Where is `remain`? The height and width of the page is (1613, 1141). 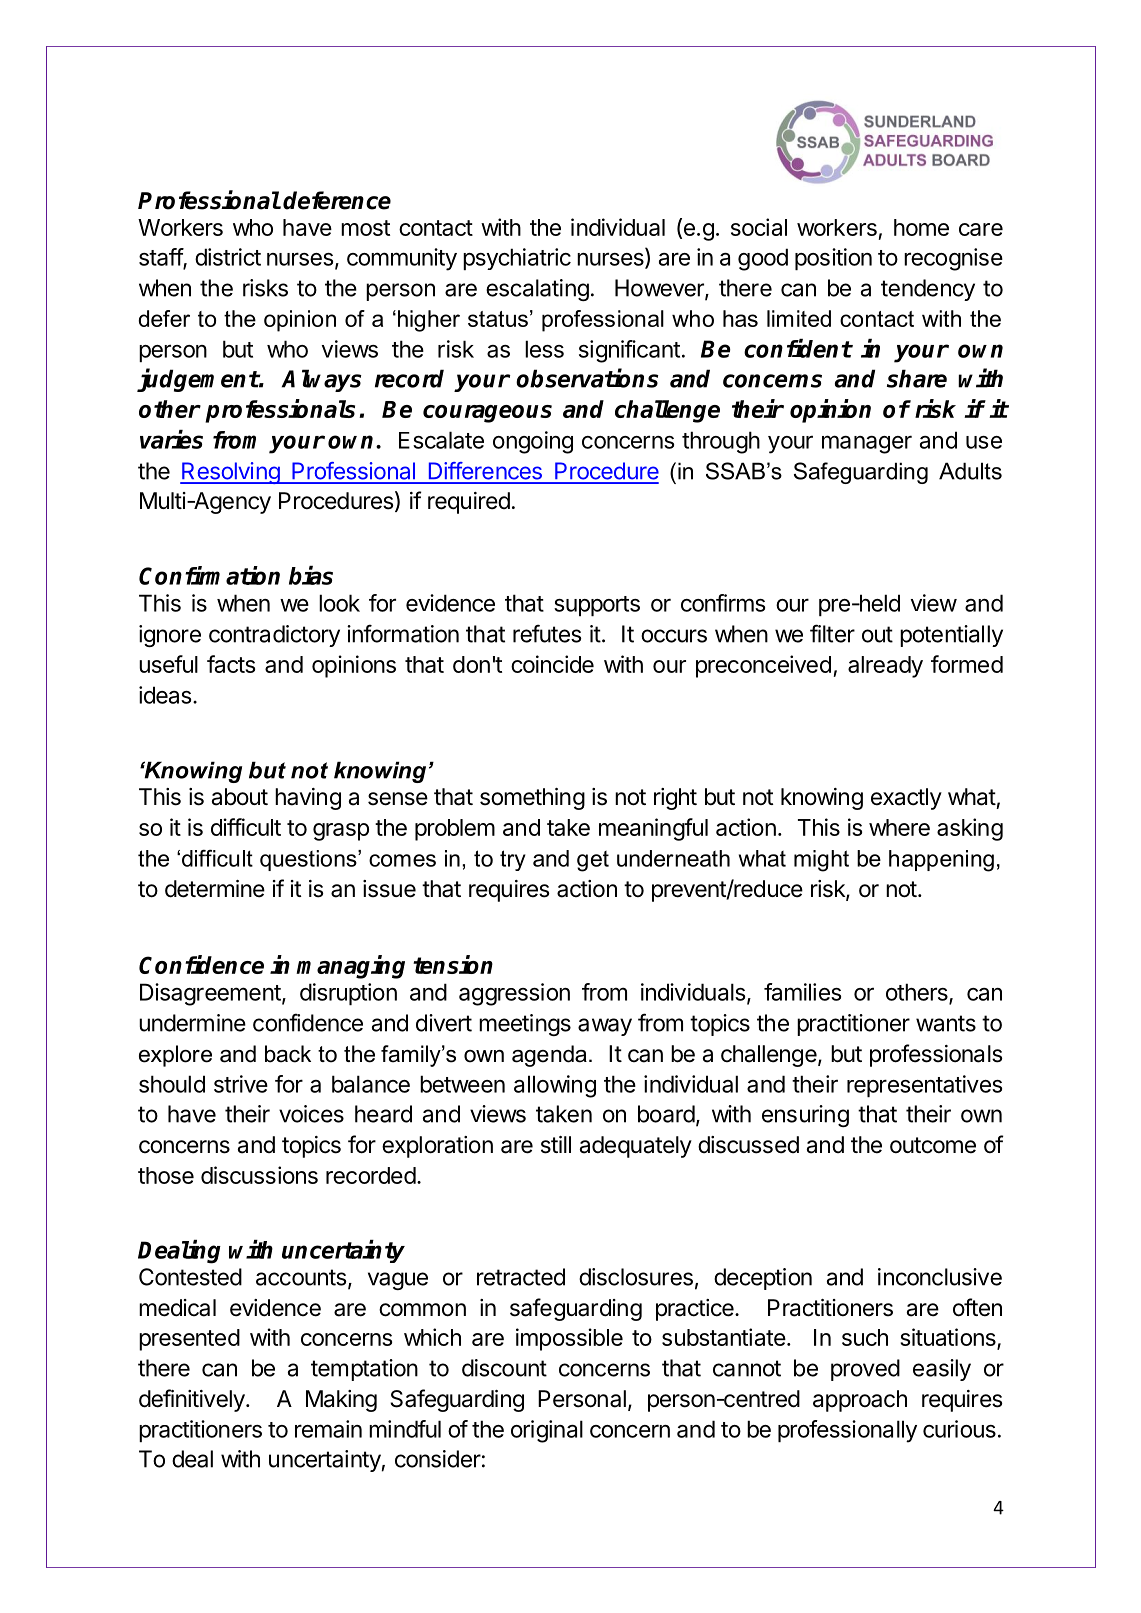
remain is located at coordinates (328, 1429).
